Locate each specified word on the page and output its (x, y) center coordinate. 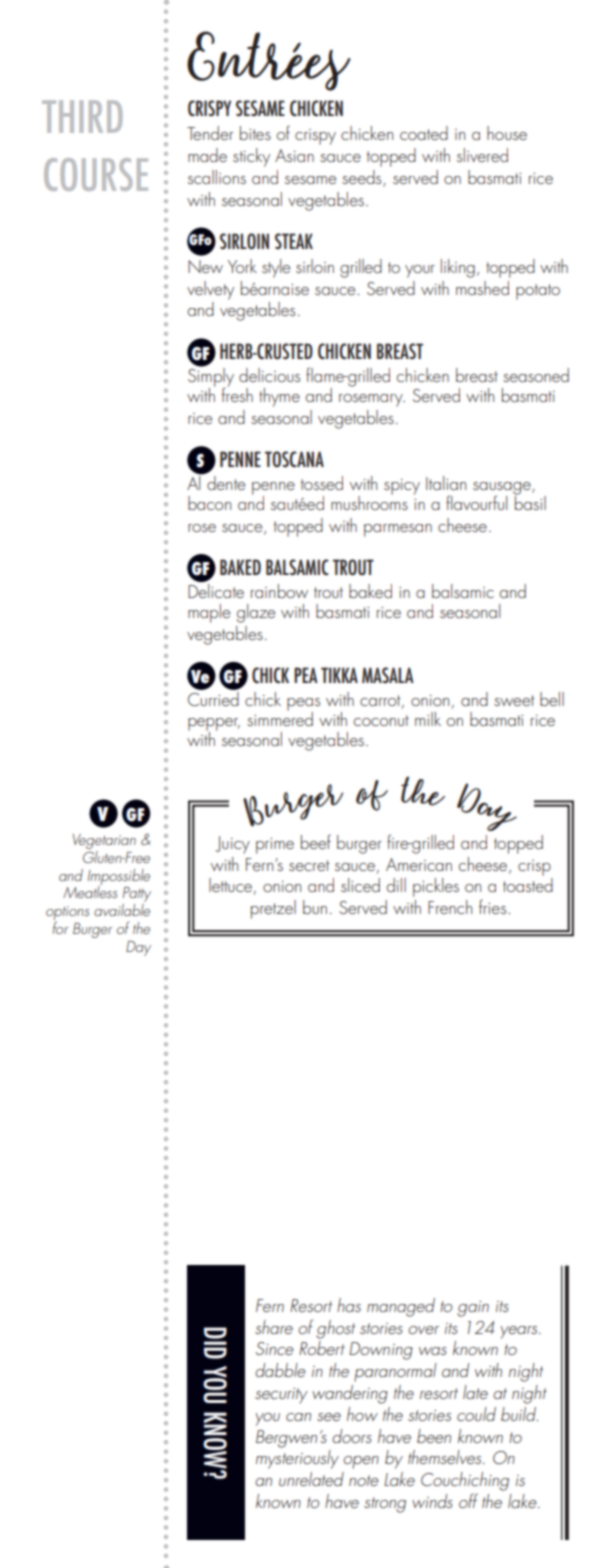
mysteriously (297, 1459)
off (468, 1500)
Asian (294, 155)
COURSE (96, 174)
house (507, 133)
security (281, 1396)
